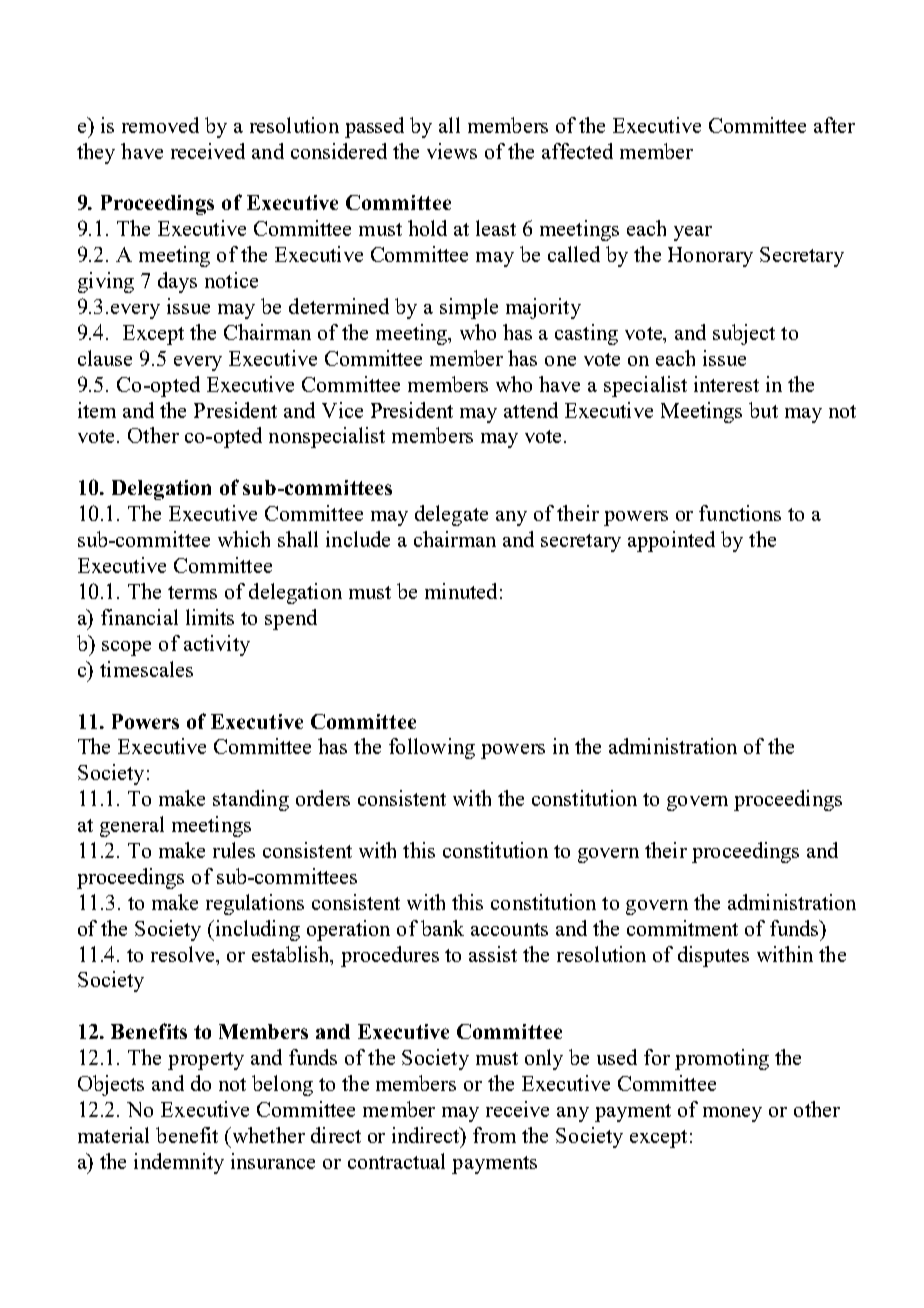 This page has height=1308, width=924. What do you see at coordinates (217, 645) in the page?
I see `activity` at bounding box center [217, 645].
